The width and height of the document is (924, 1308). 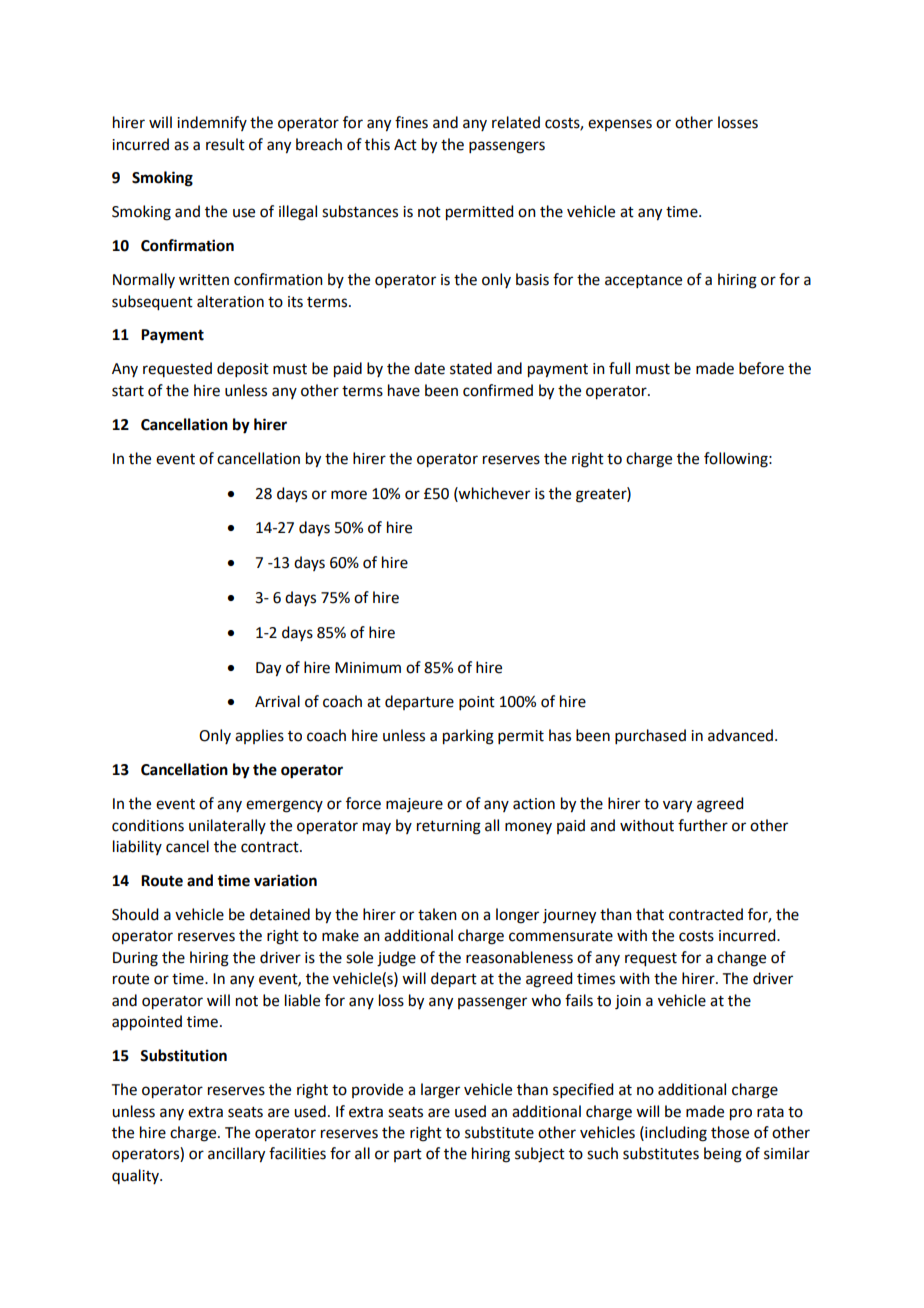 I want to click on expenses, so click(x=620, y=125).
